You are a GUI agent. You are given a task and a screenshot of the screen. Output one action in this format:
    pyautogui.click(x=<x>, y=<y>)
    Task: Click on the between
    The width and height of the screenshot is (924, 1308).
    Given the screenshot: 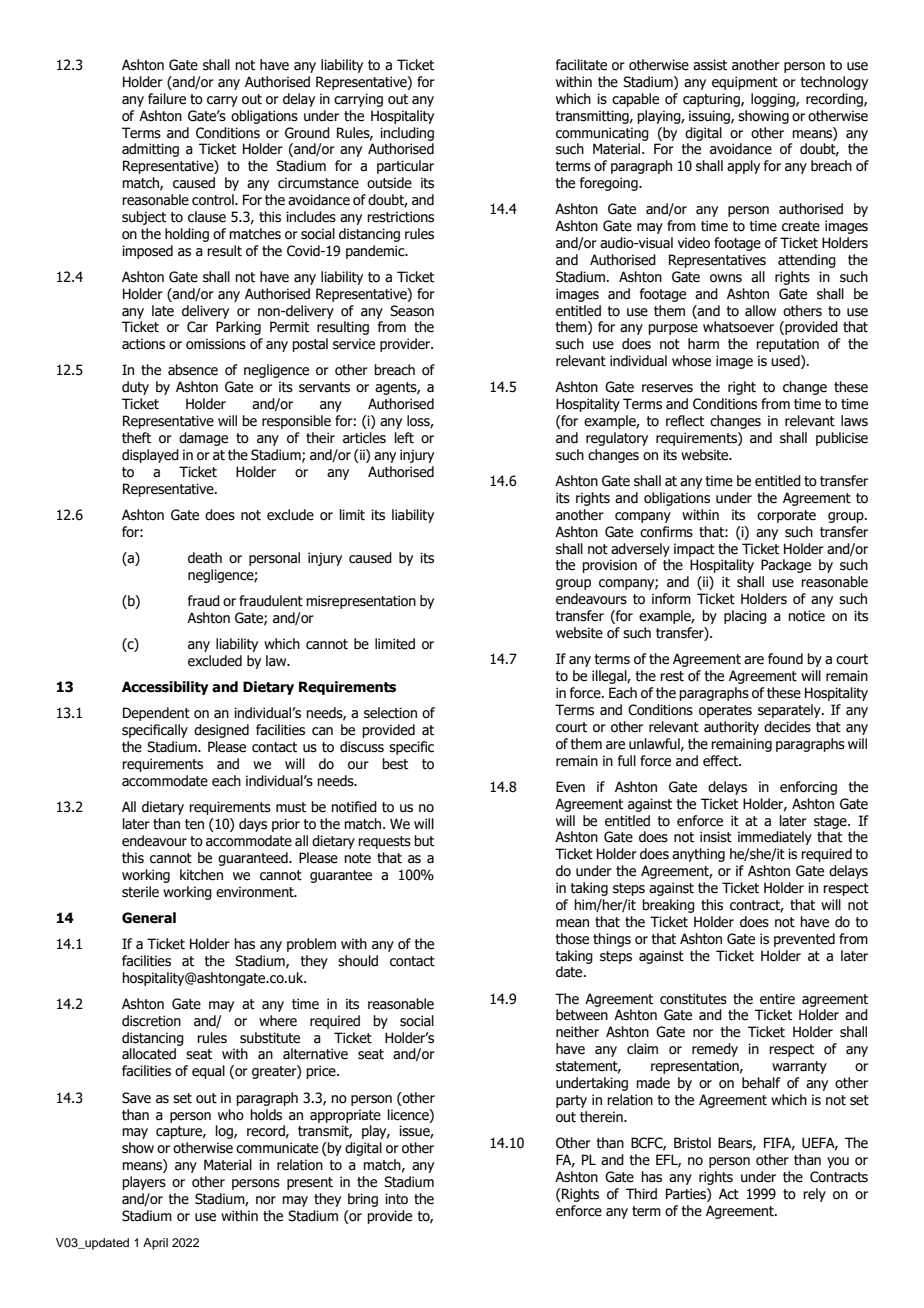 What is the action you would take?
    pyautogui.click(x=582, y=1015)
